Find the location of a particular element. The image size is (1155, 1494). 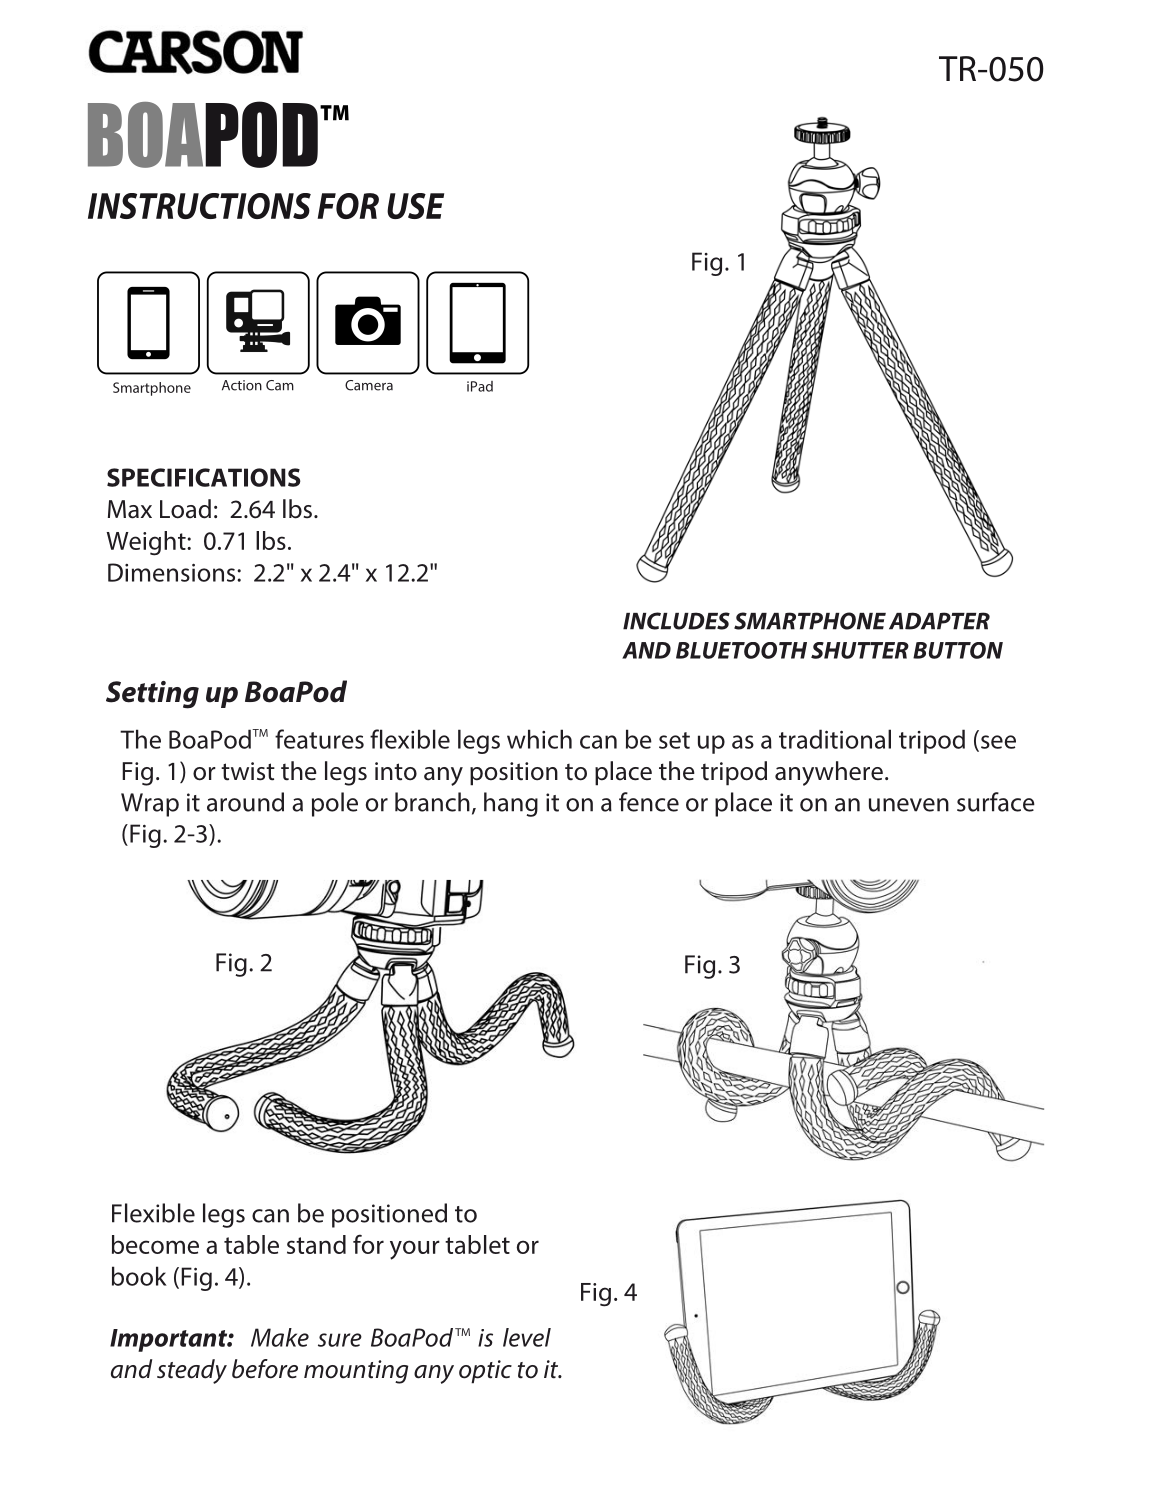

Dimensions is located at coordinates (173, 572).
